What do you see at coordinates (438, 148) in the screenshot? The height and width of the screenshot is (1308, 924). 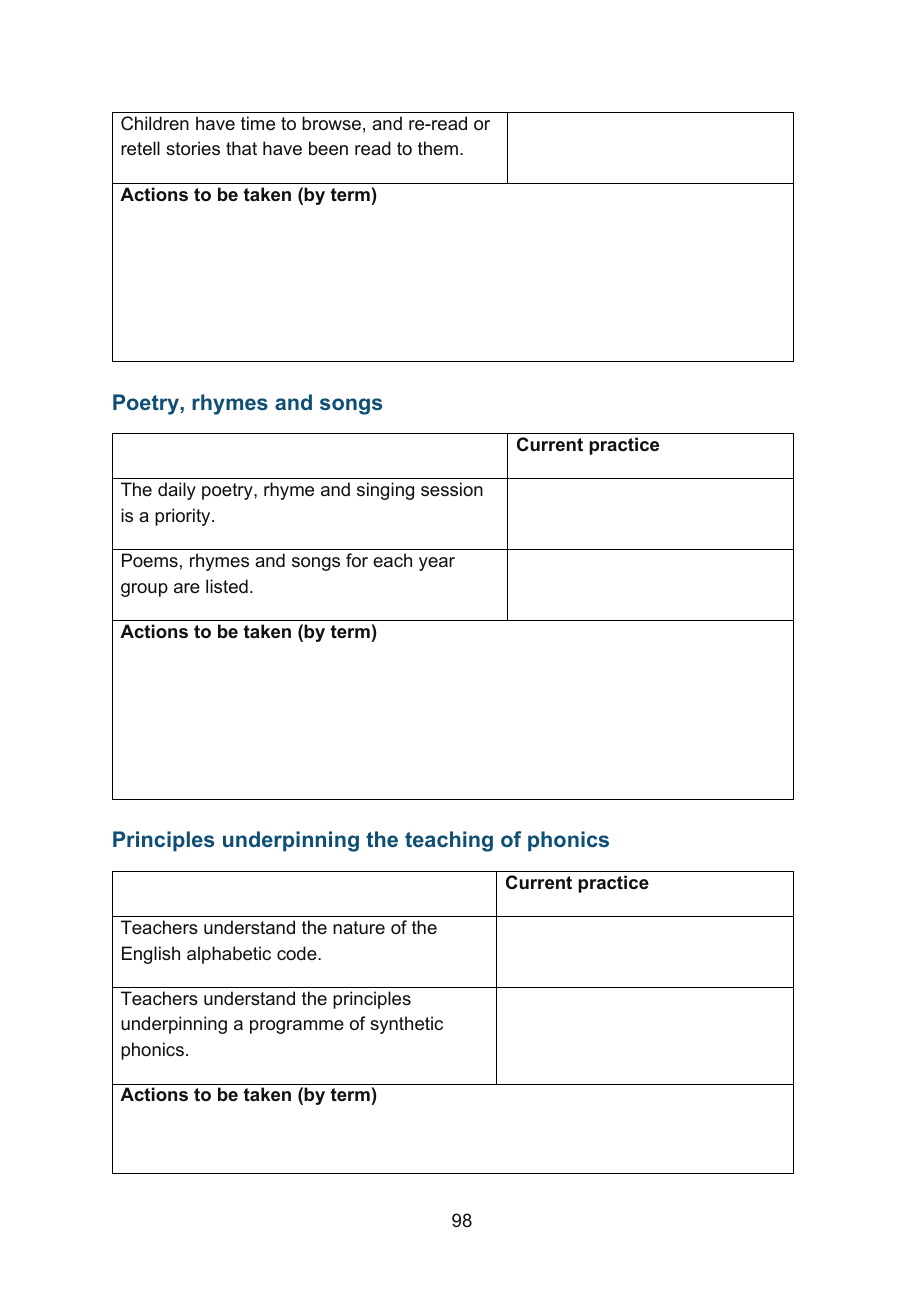 I see `them` at bounding box center [438, 148].
